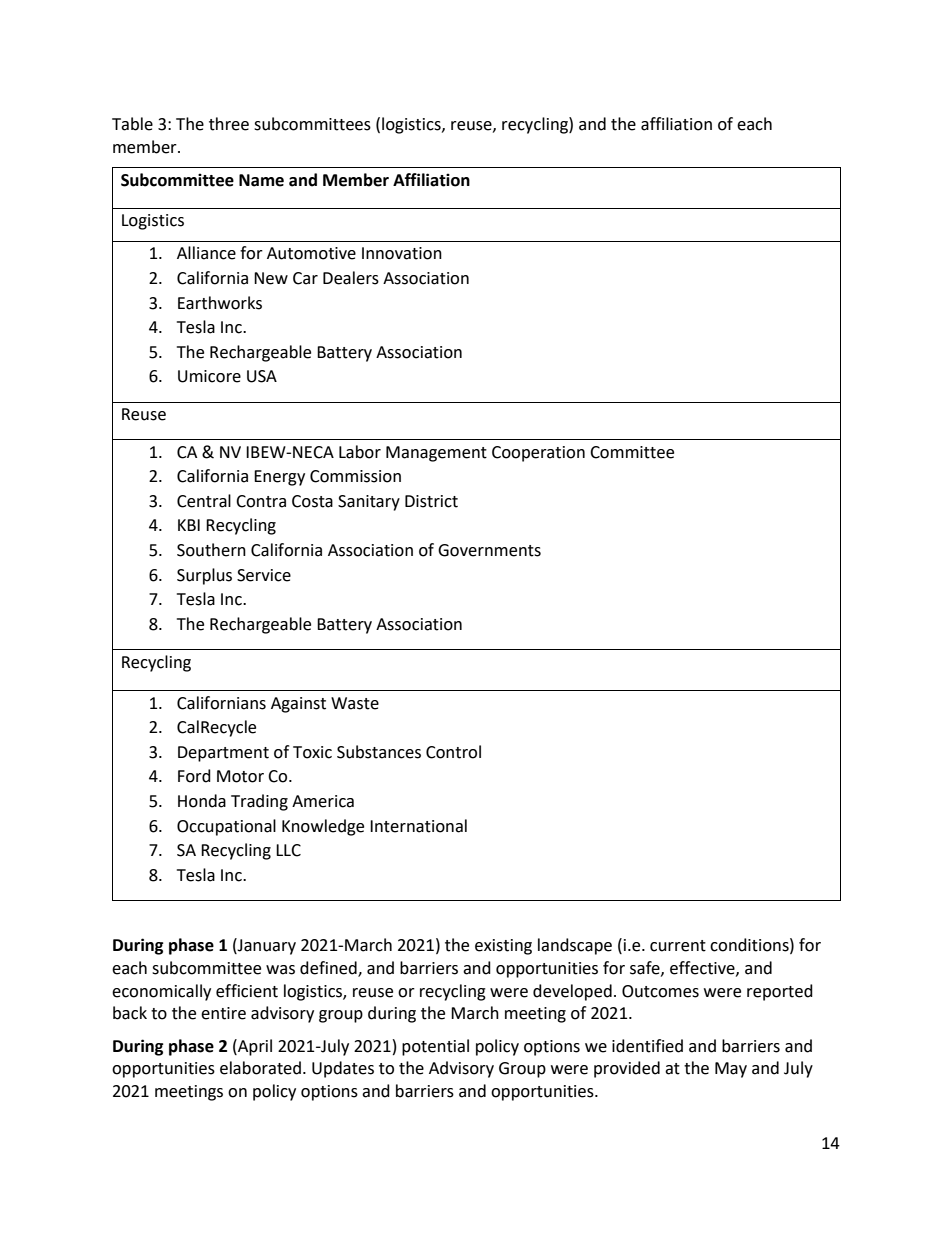 Image resolution: width=952 pixels, height=1233 pixels. I want to click on Innovation, so click(402, 253).
